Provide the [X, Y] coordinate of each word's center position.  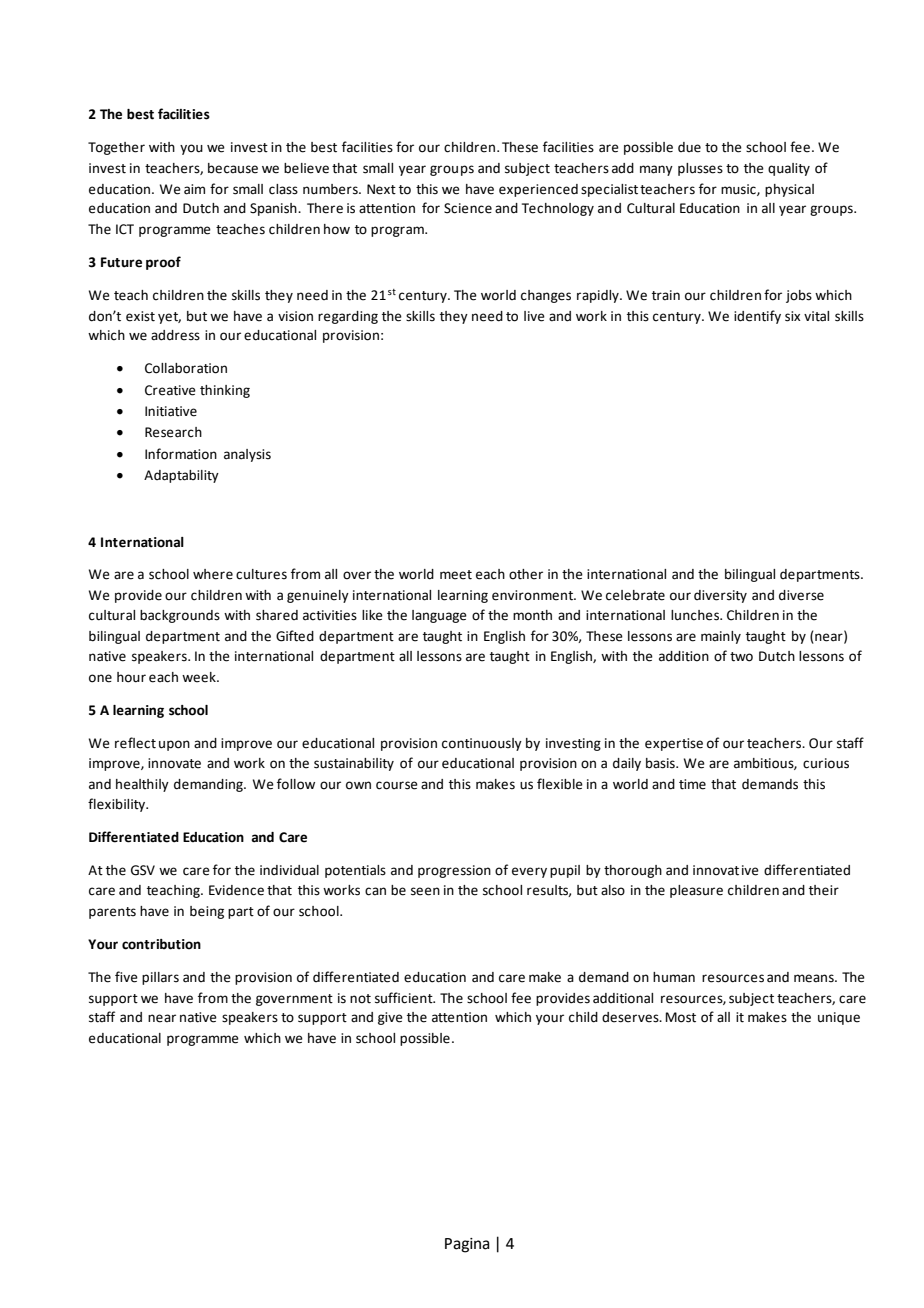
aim [194, 189]
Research [173, 432]
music [739, 190]
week [200, 677]
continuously [482, 744]
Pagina [467, 1245]
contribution [161, 944]
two [741, 657]
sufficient [405, 998]
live [534, 316]
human [674, 977]
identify [757, 317]
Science [468, 208]
